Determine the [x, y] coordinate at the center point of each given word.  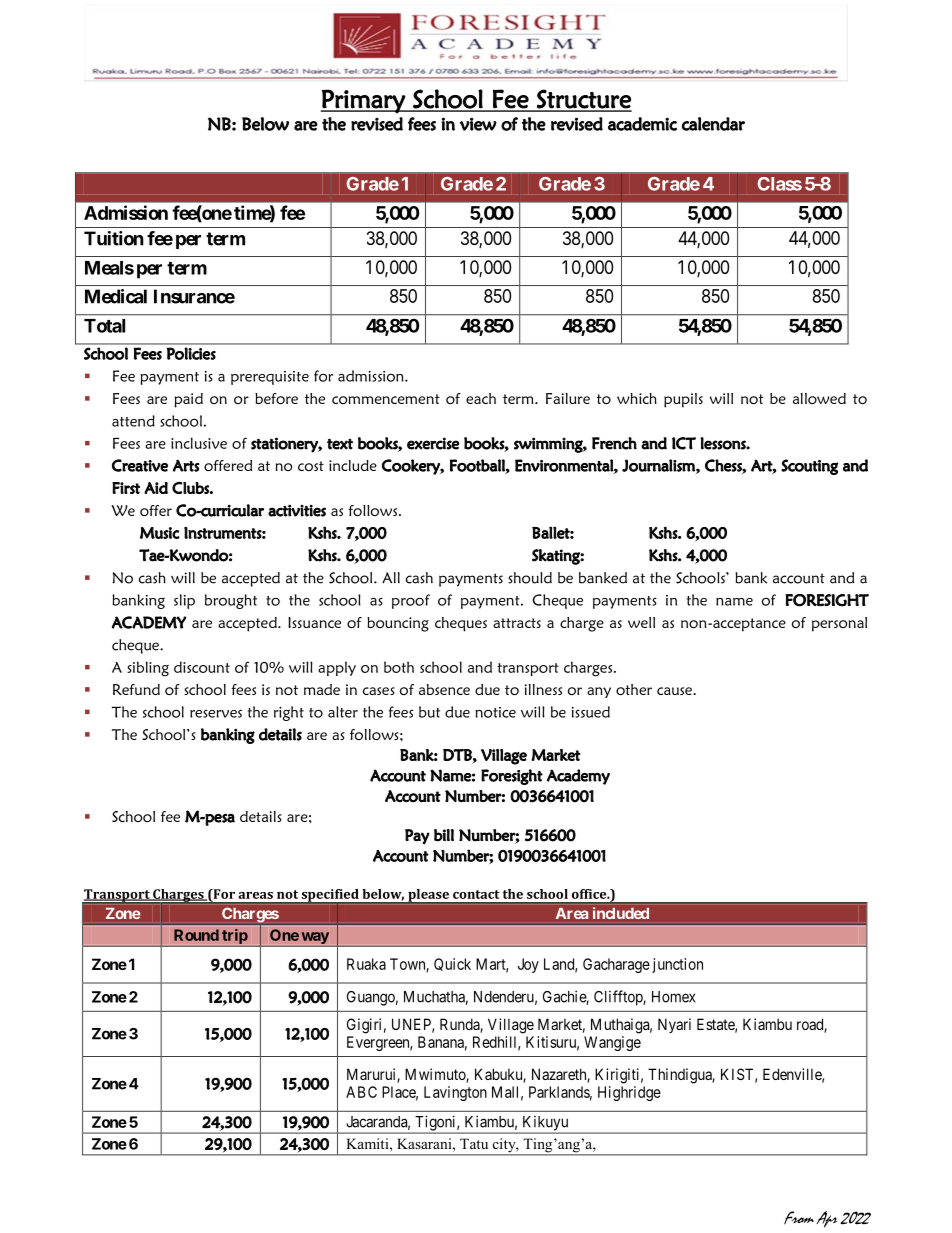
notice [495, 712]
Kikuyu [545, 1124]
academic [642, 124]
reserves [216, 714]
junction [677, 965]
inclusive [199, 443]
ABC [361, 1092]
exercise [433, 443]
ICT [684, 443]
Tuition [114, 238]
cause [675, 691]
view [478, 124]
